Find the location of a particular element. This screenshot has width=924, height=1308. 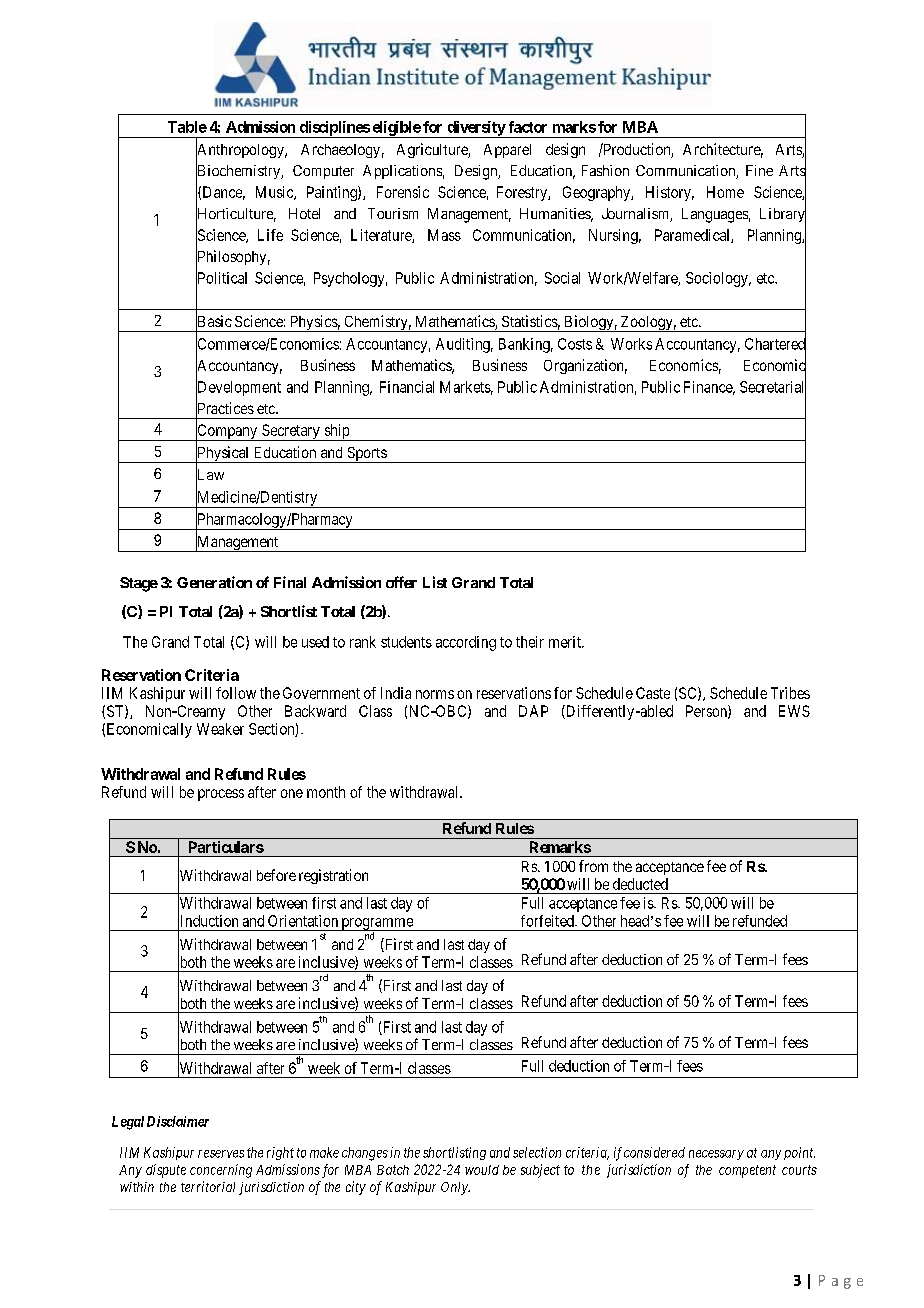

Caste is located at coordinates (653, 693).
